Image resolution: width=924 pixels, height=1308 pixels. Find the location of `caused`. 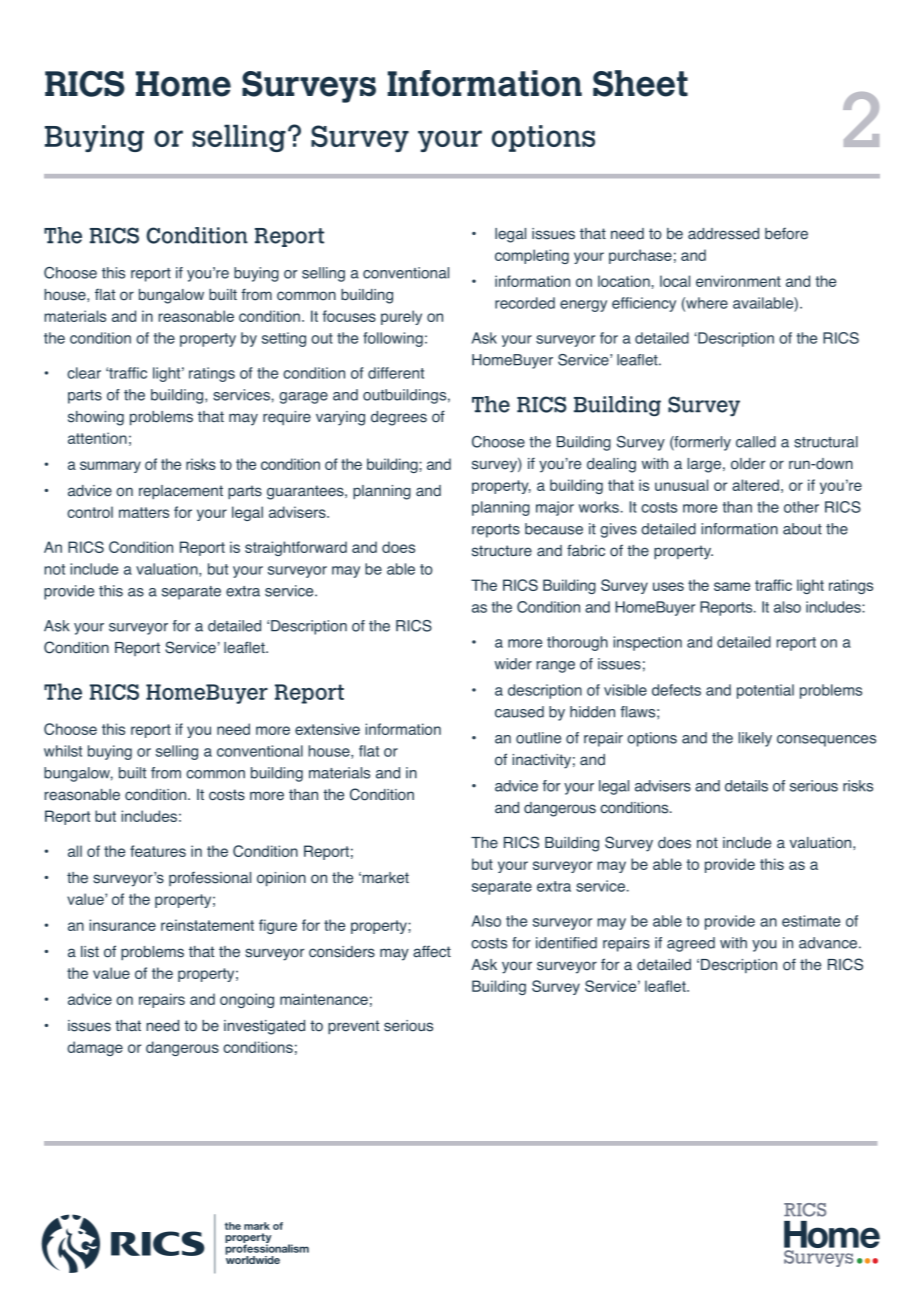

caused is located at coordinates (519, 712).
